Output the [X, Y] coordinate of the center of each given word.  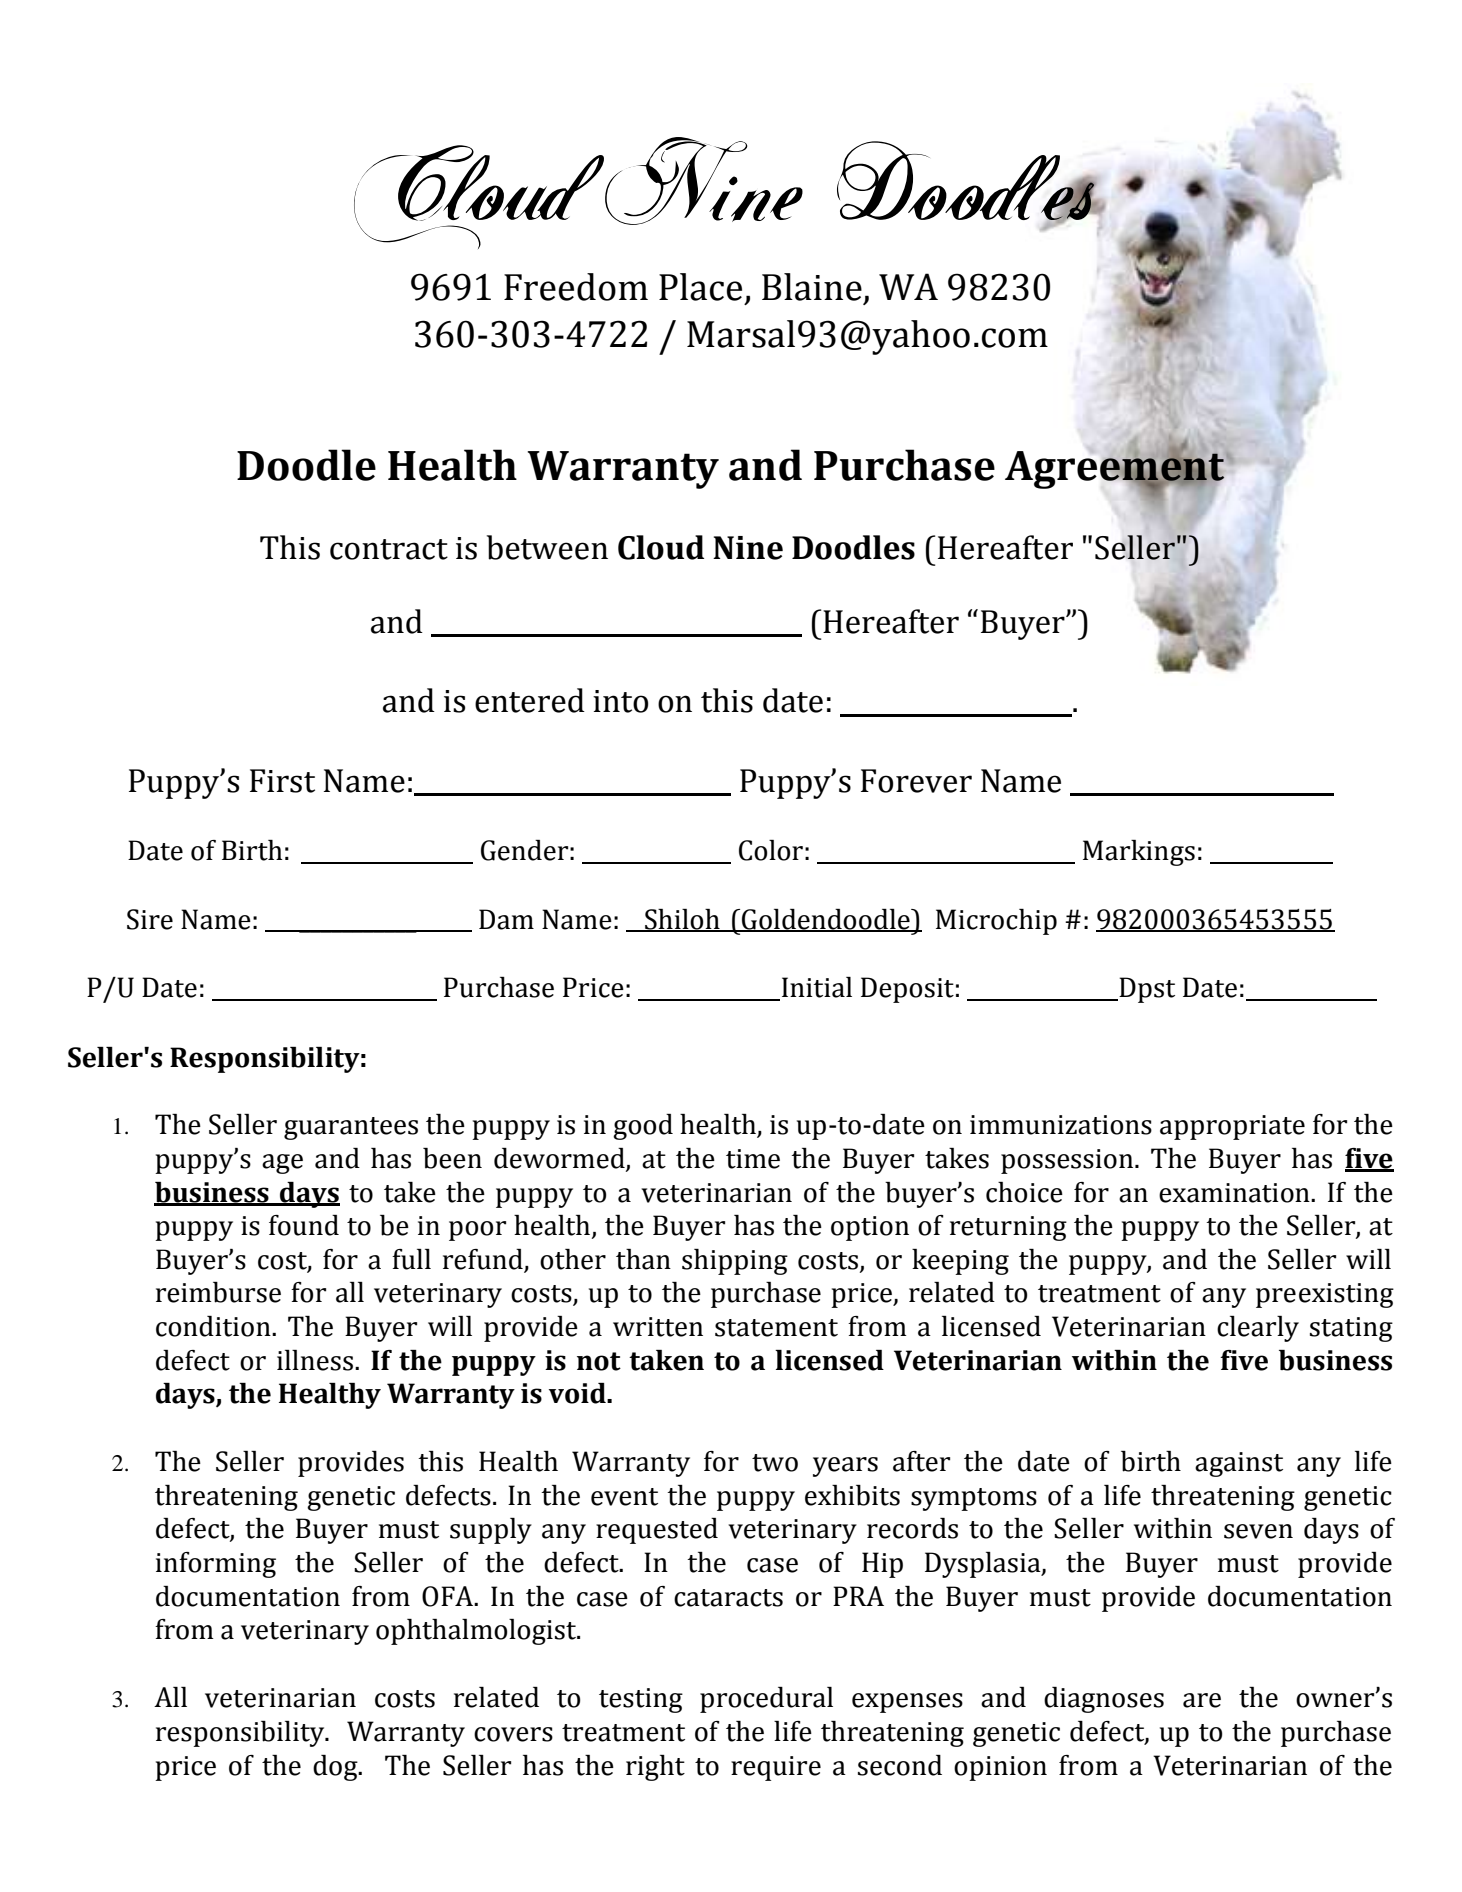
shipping [735, 1262]
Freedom [576, 287]
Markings [1139, 853]
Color [771, 850]
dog [336, 1768]
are [1202, 1700]
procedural [766, 1700]
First [282, 781]
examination [1235, 1193]
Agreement [1116, 470]
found [304, 1225]
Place [700, 287]
